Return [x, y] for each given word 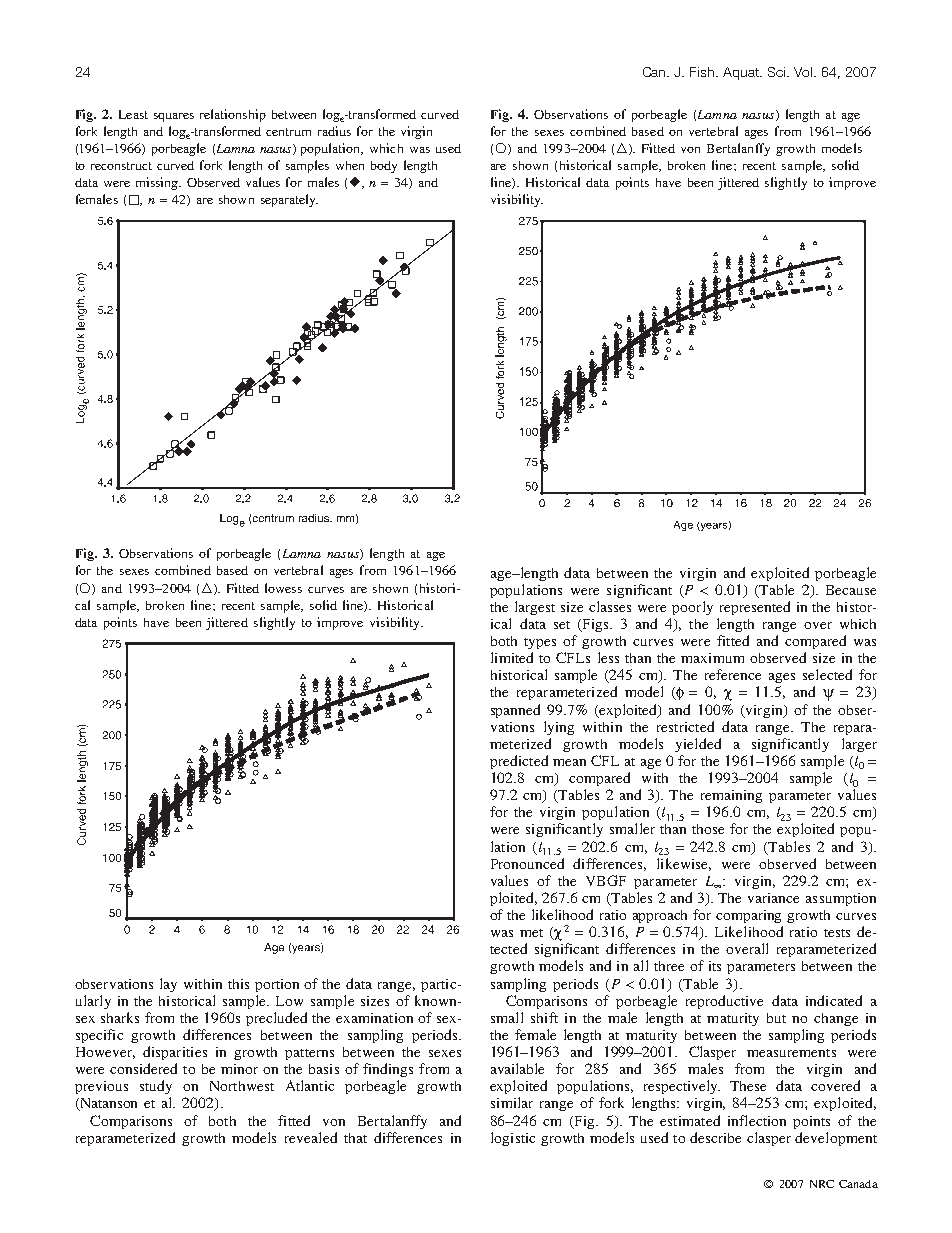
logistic [513, 1139]
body [384, 167]
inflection [757, 1120]
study [156, 1087]
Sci [778, 72]
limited [512, 657]
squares [174, 117]
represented [755, 608]
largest [535, 608]
